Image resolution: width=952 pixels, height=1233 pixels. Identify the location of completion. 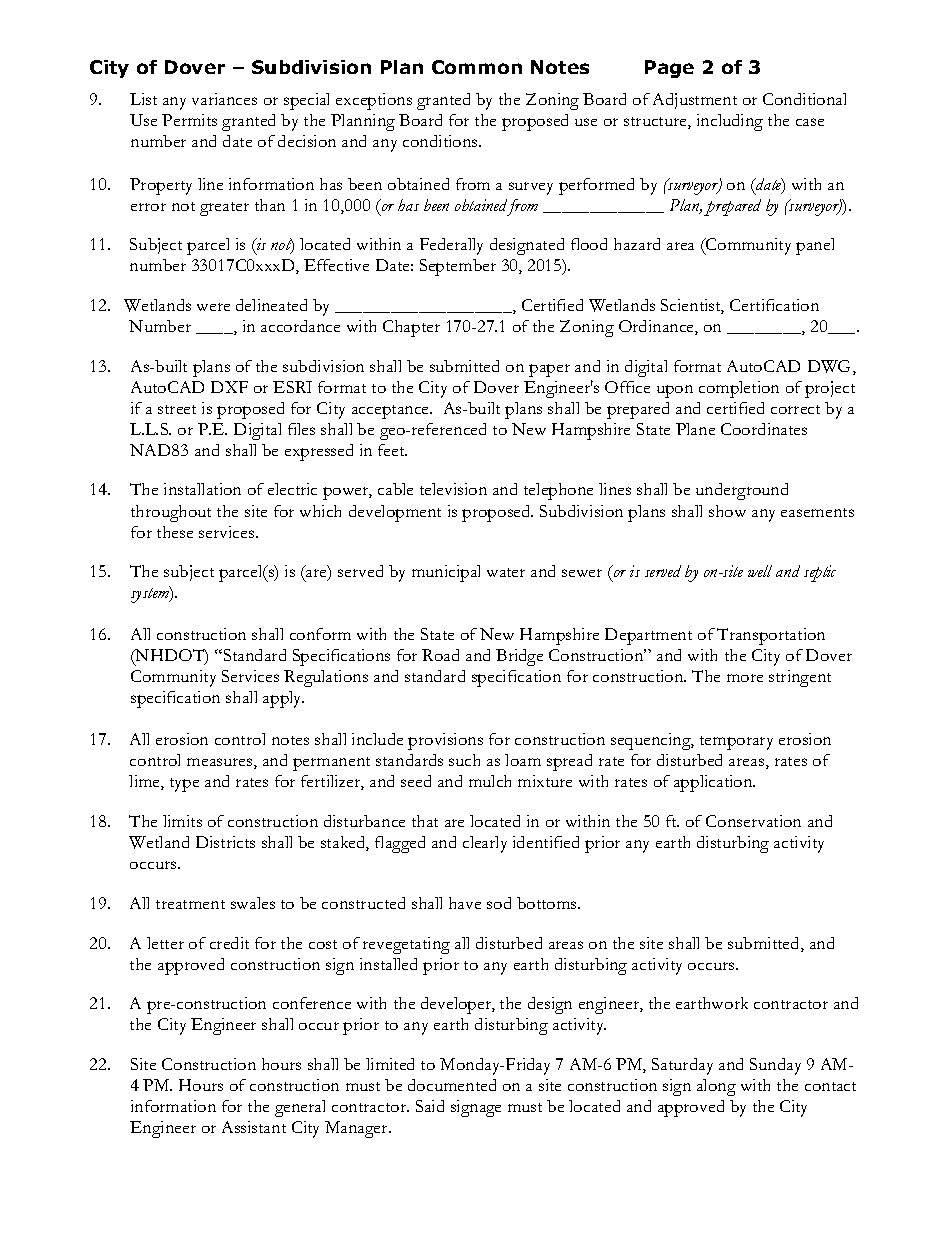
(739, 389).
